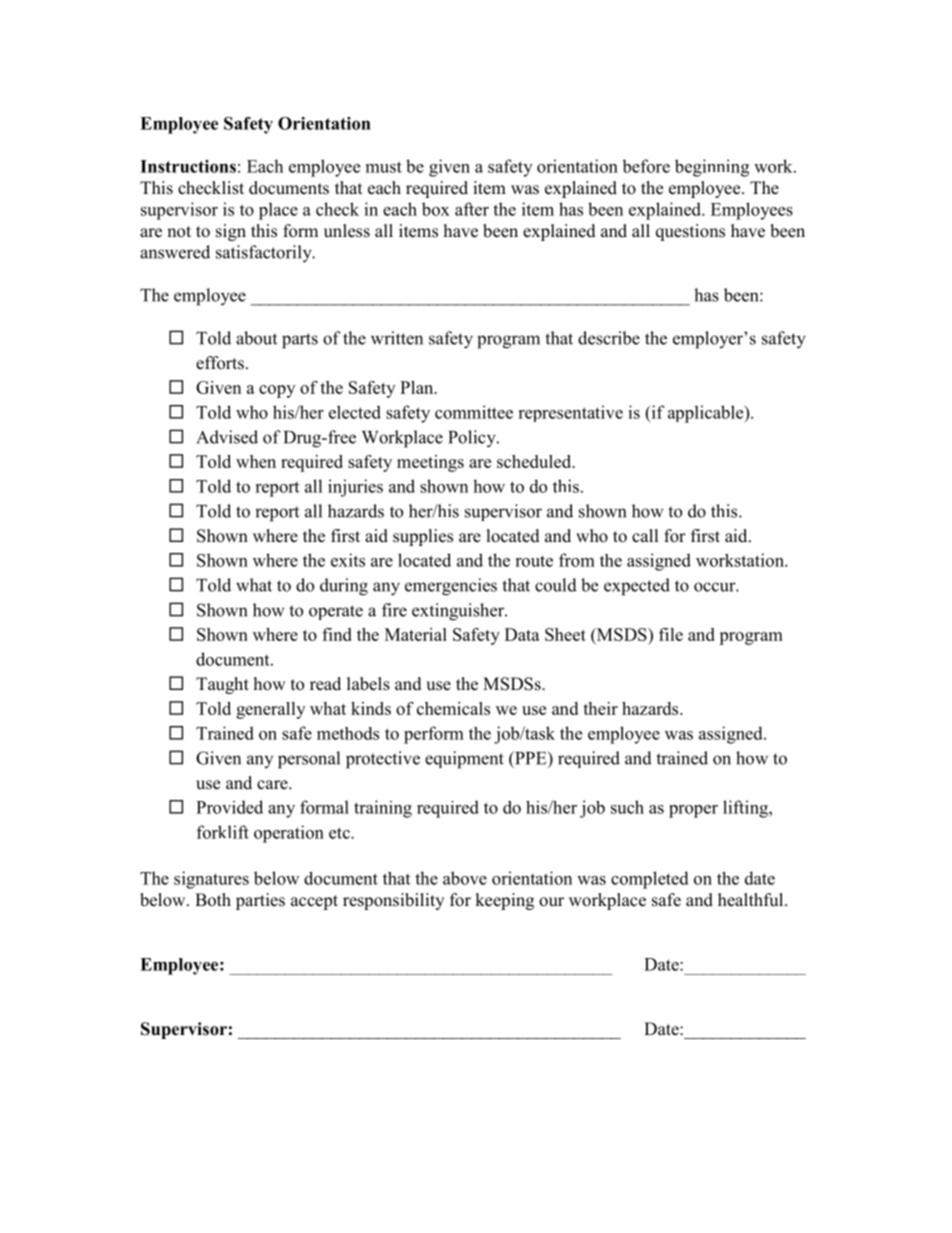 The width and height of the screenshot is (952, 1233). What do you see at coordinates (260, 901) in the screenshot?
I see `parties` at bounding box center [260, 901].
